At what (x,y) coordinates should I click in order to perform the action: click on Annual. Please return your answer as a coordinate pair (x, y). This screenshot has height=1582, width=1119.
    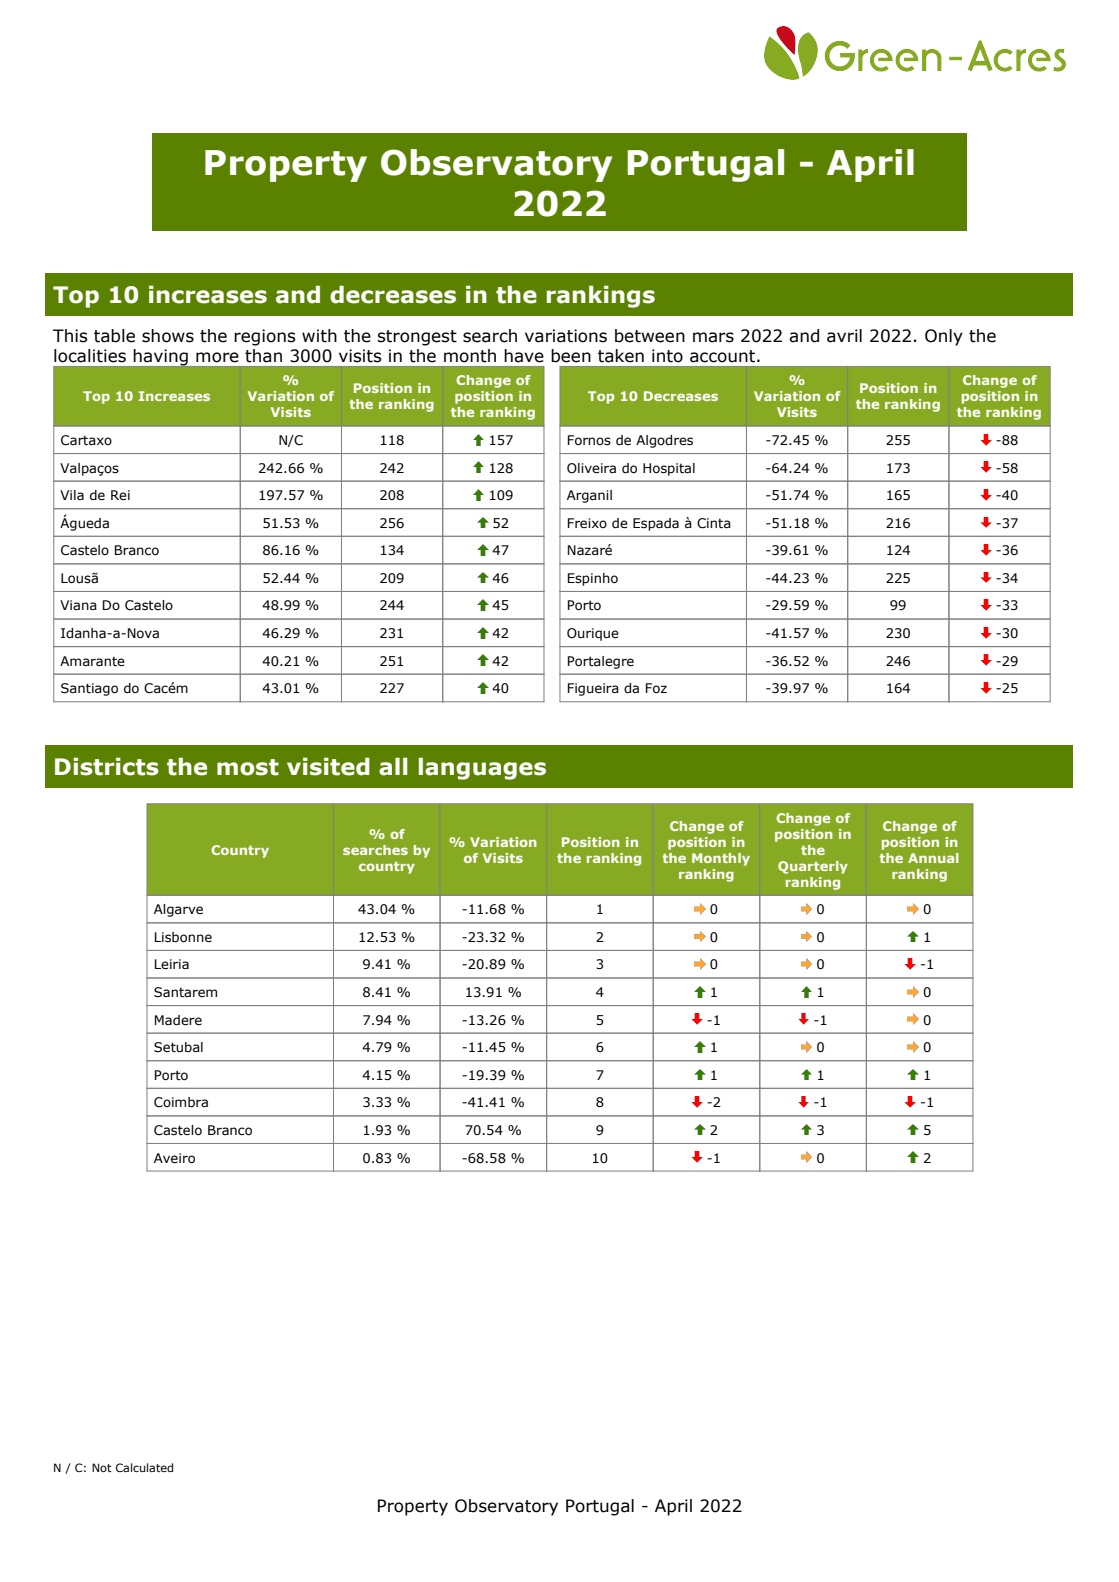
    Looking at the image, I should click on (933, 858).
